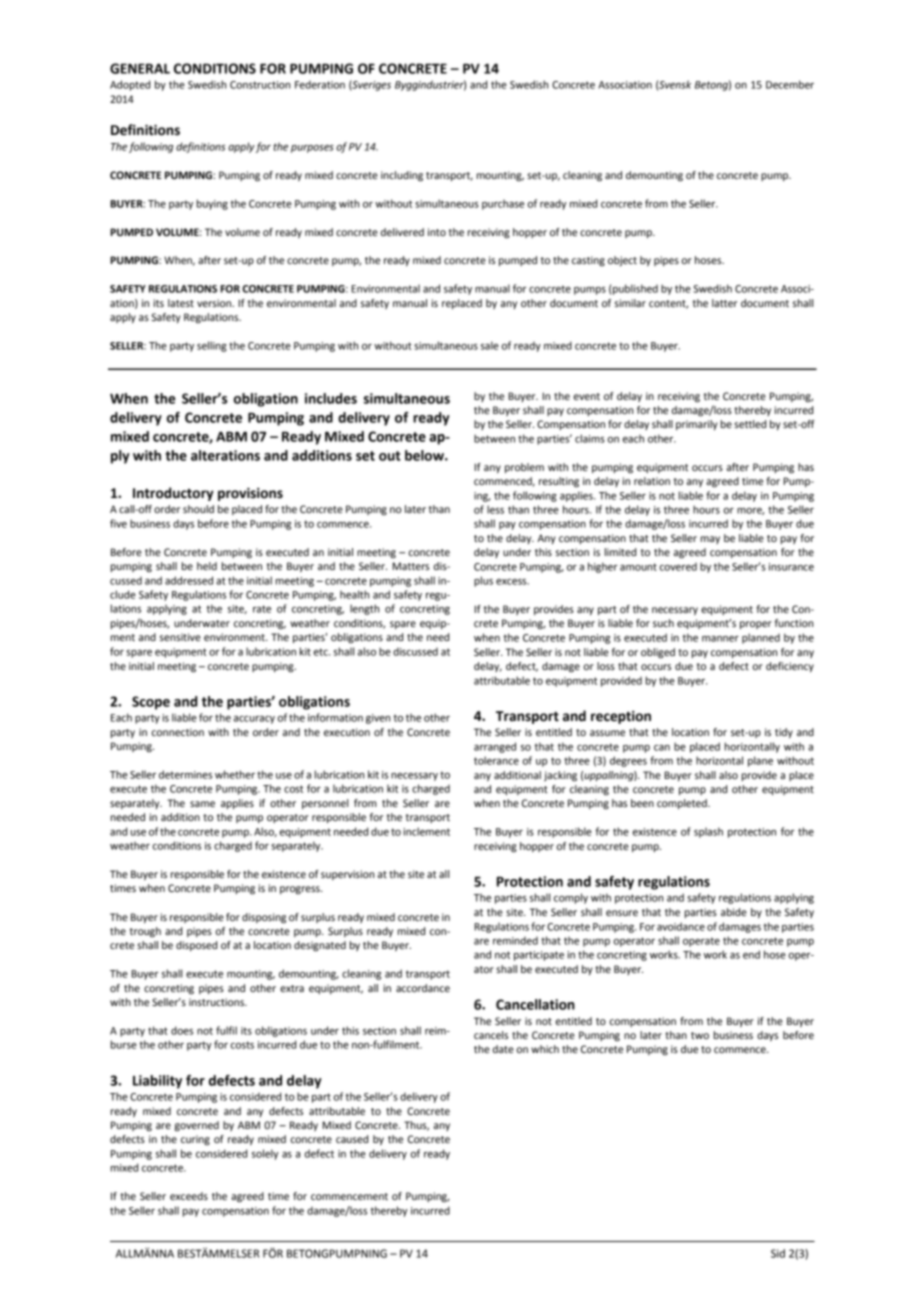 Image resolution: width=924 pixels, height=1308 pixels. What do you see at coordinates (697, 425) in the screenshot?
I see `primarily` at bounding box center [697, 425].
